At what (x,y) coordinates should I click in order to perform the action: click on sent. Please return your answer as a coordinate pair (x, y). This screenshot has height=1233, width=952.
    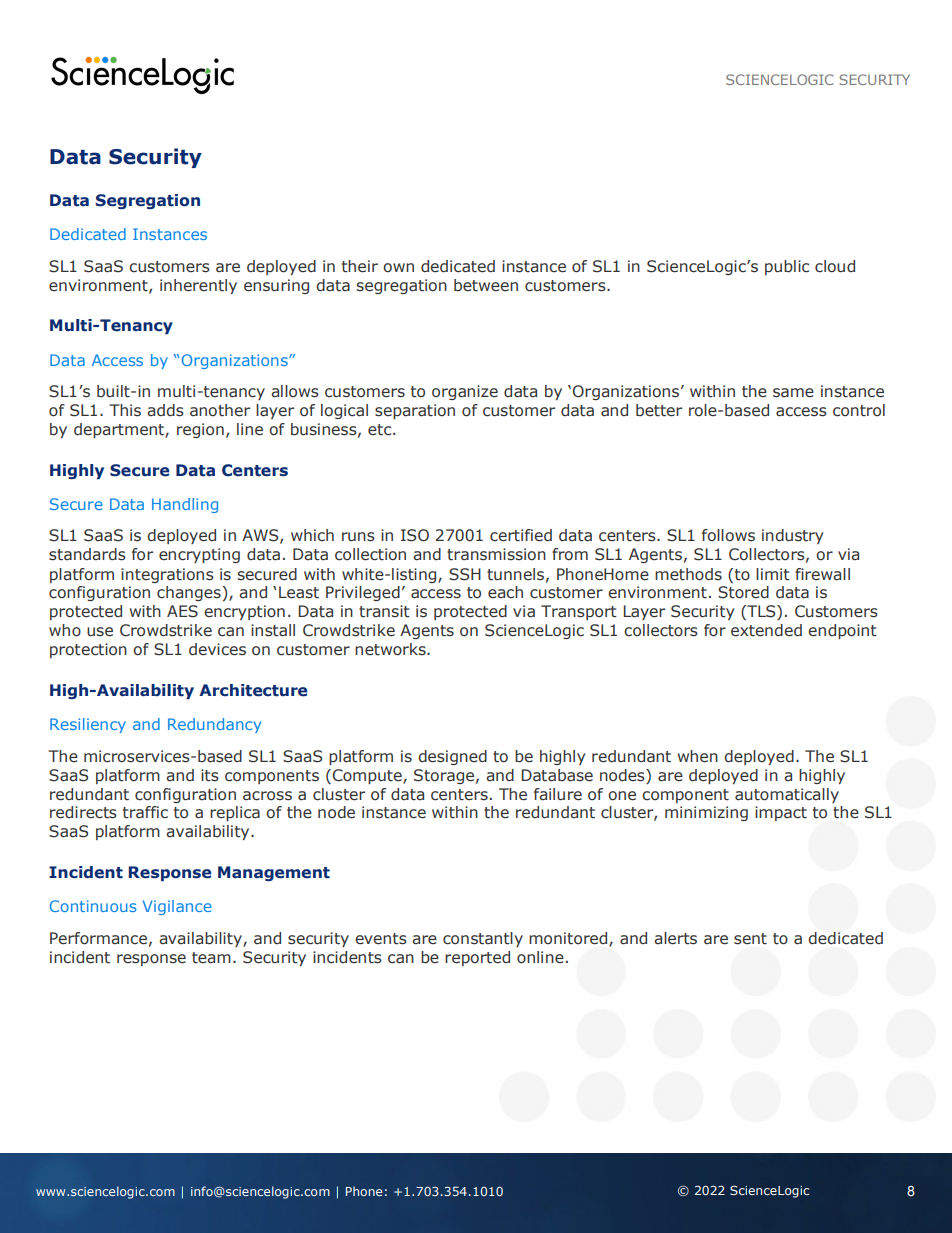
    Looking at the image, I should click on (750, 939).
